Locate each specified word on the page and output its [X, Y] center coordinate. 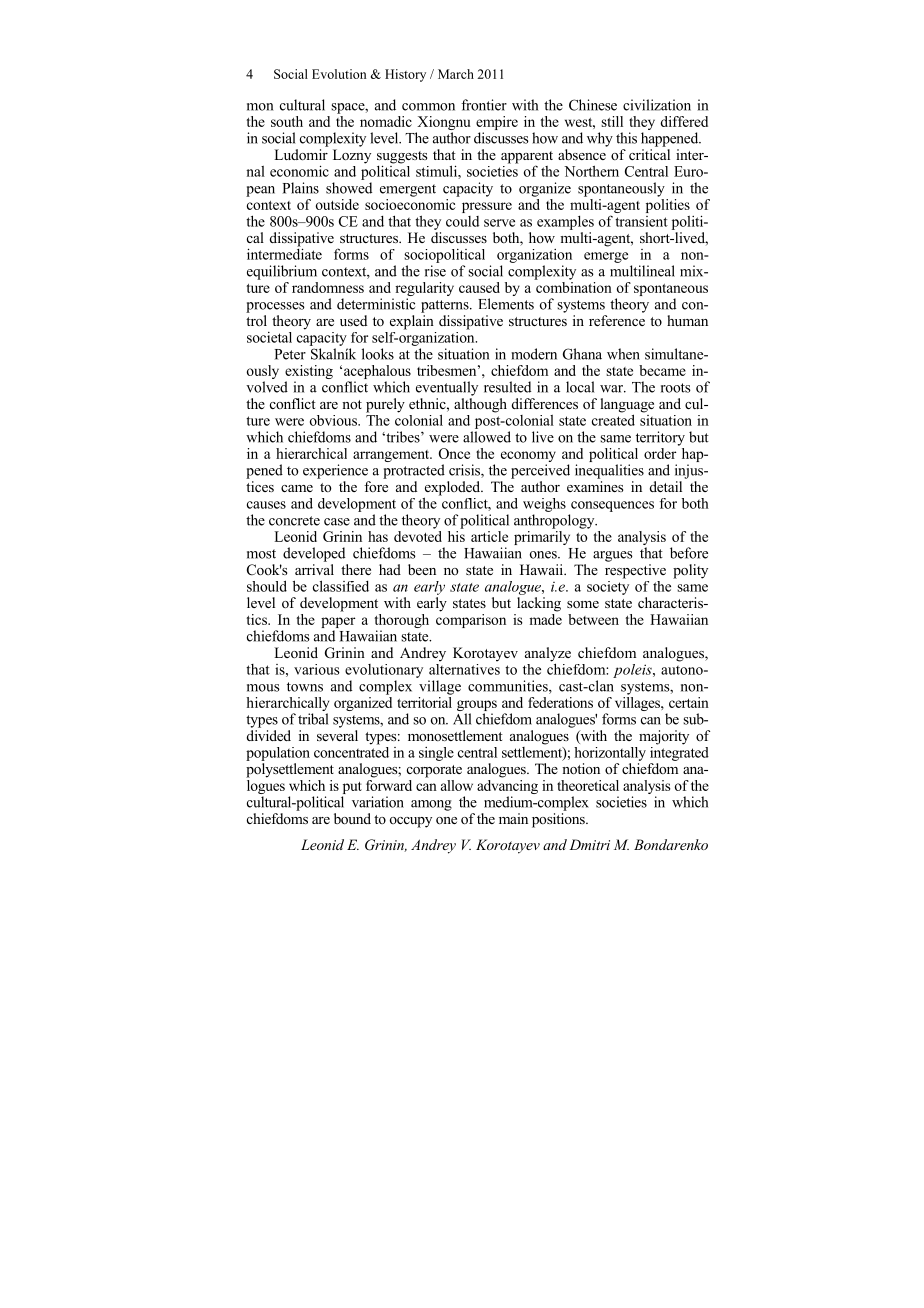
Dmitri [589, 844]
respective [635, 571]
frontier [484, 105]
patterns [446, 306]
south [287, 121]
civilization [657, 105]
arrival [314, 569]
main [513, 818]
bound [352, 819]
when [623, 354]
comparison [471, 621]
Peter [290, 354]
